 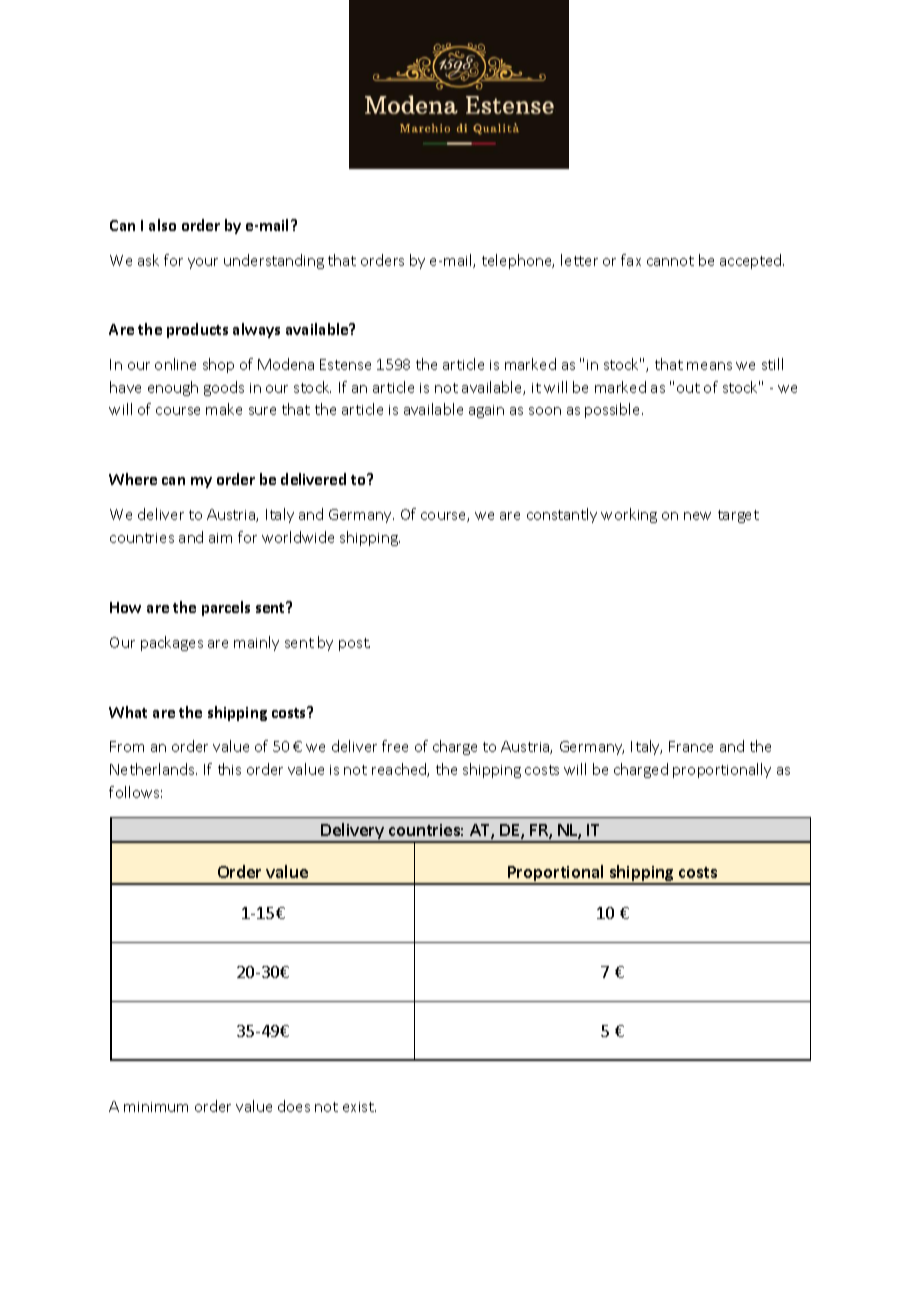 What do you see at coordinates (518, 261) in the screenshot?
I see `telephone` at bounding box center [518, 261].
